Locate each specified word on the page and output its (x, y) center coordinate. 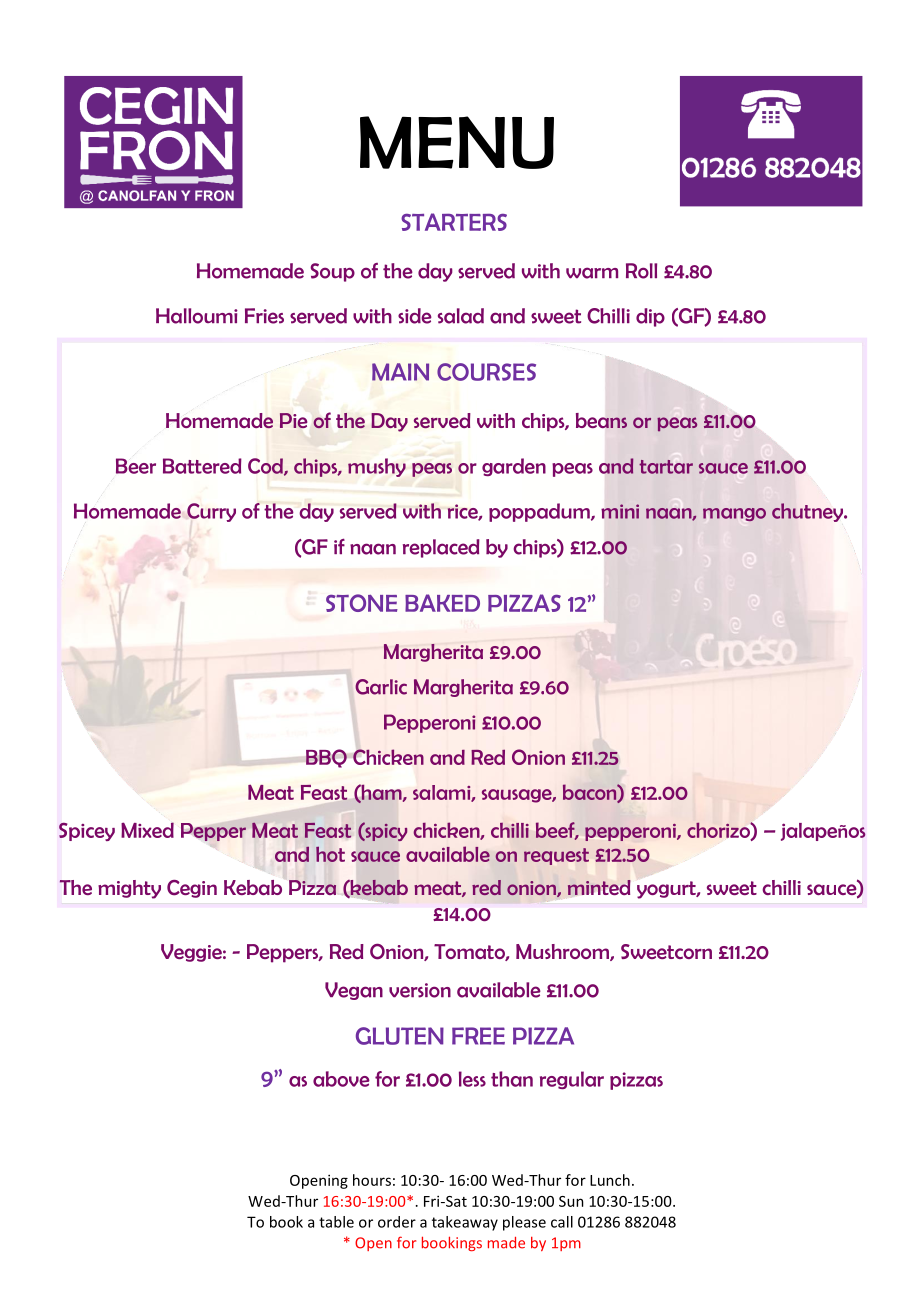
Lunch (610, 1180)
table (336, 1222)
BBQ (326, 758)
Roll (641, 271)
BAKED (442, 603)
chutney (808, 512)
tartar (666, 467)
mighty (129, 889)
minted (599, 887)
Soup (332, 272)
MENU (457, 142)
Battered (202, 466)
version (420, 990)
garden (514, 467)
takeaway (465, 1223)
